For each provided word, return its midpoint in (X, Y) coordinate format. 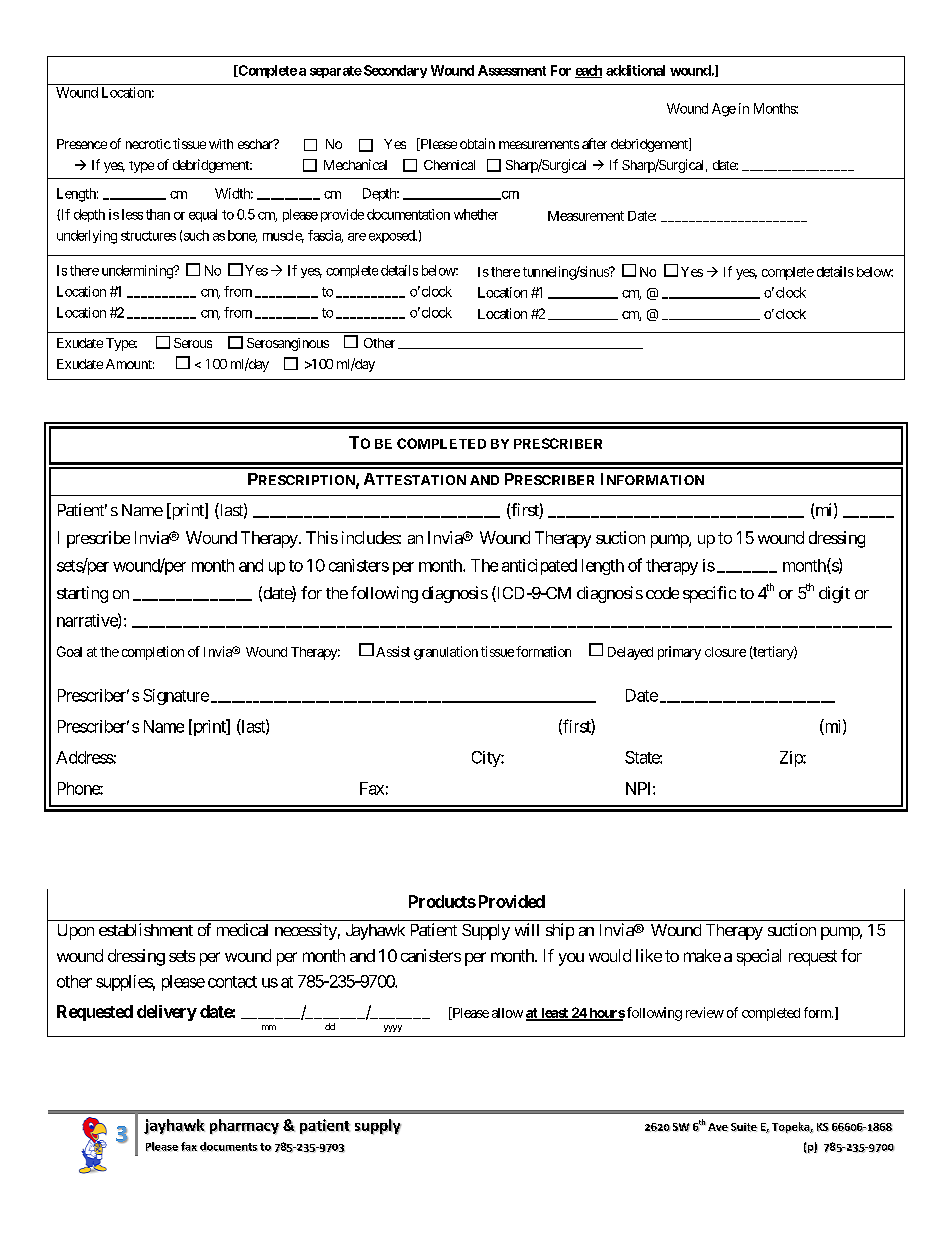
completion (153, 653)
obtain (477, 143)
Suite (744, 1127)
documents (229, 1147)
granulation (446, 653)
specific (709, 594)
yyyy (393, 1028)
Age (724, 110)
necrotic (148, 144)
